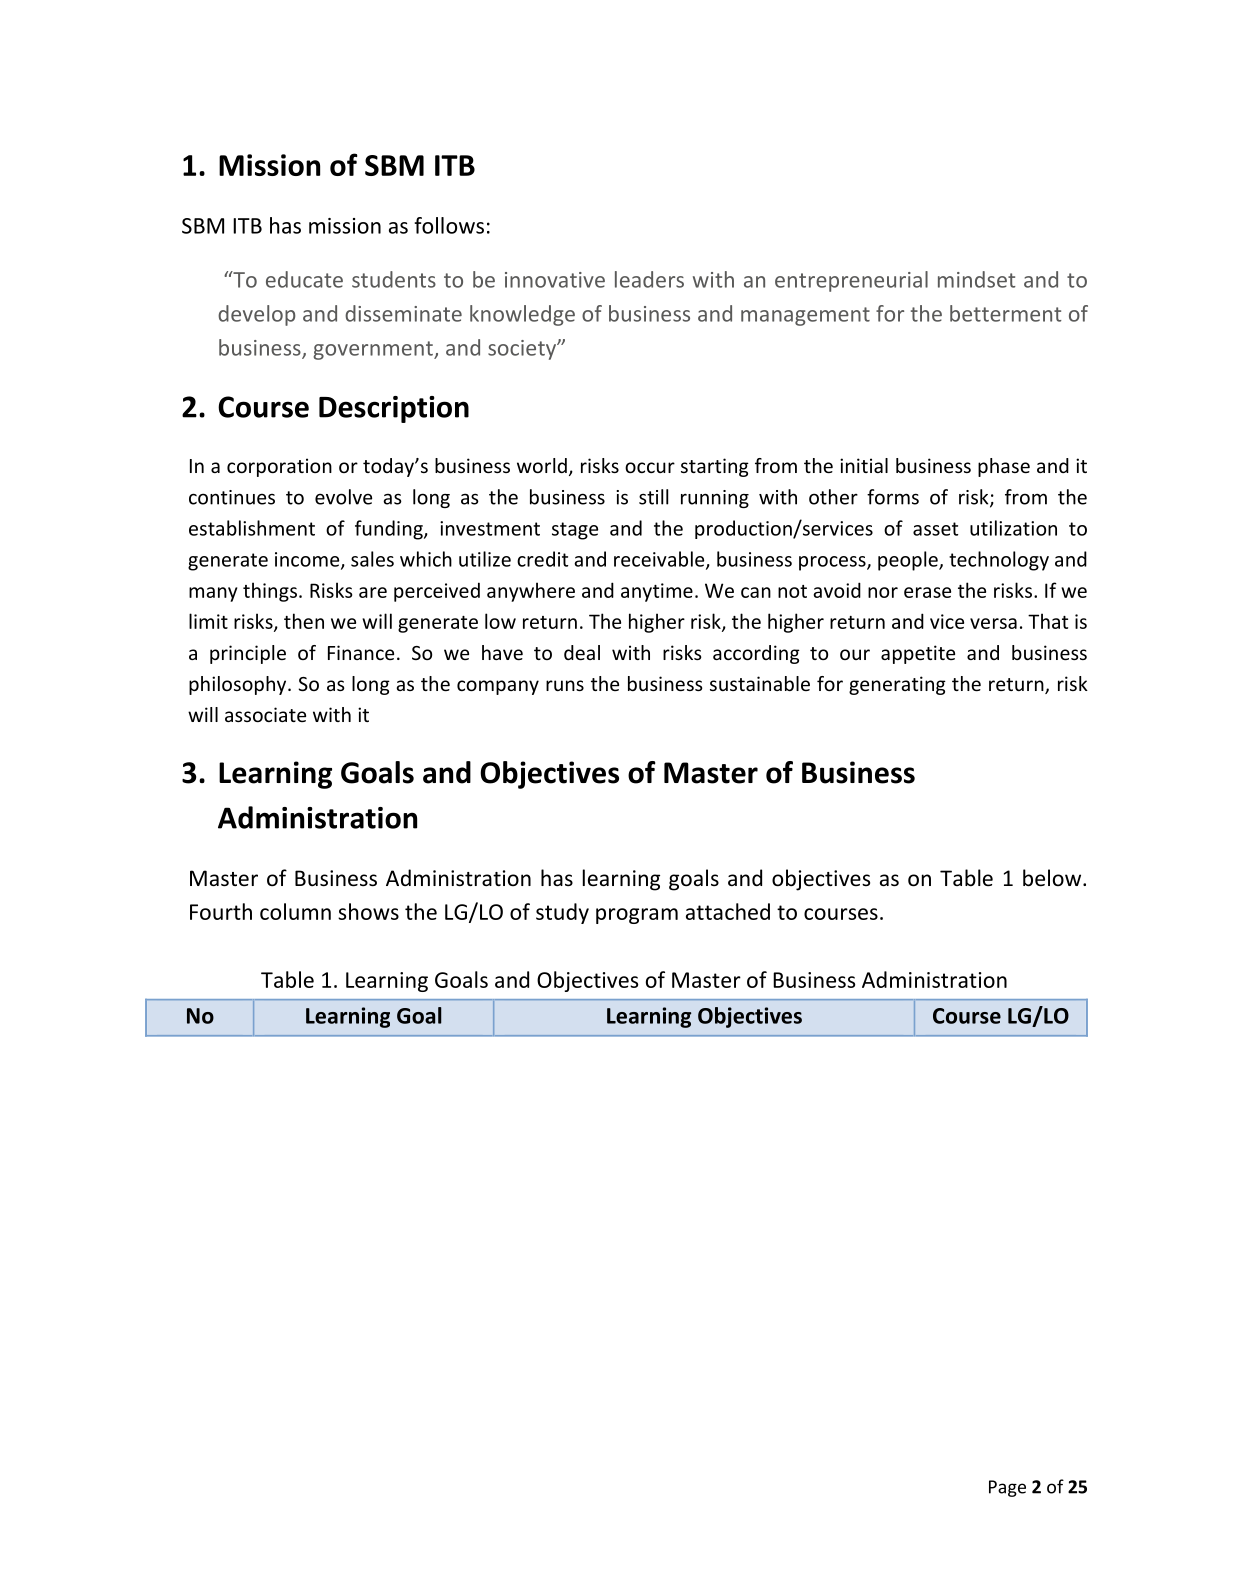  Describe the element at coordinates (295, 911) in the document. I see `column` at that location.
